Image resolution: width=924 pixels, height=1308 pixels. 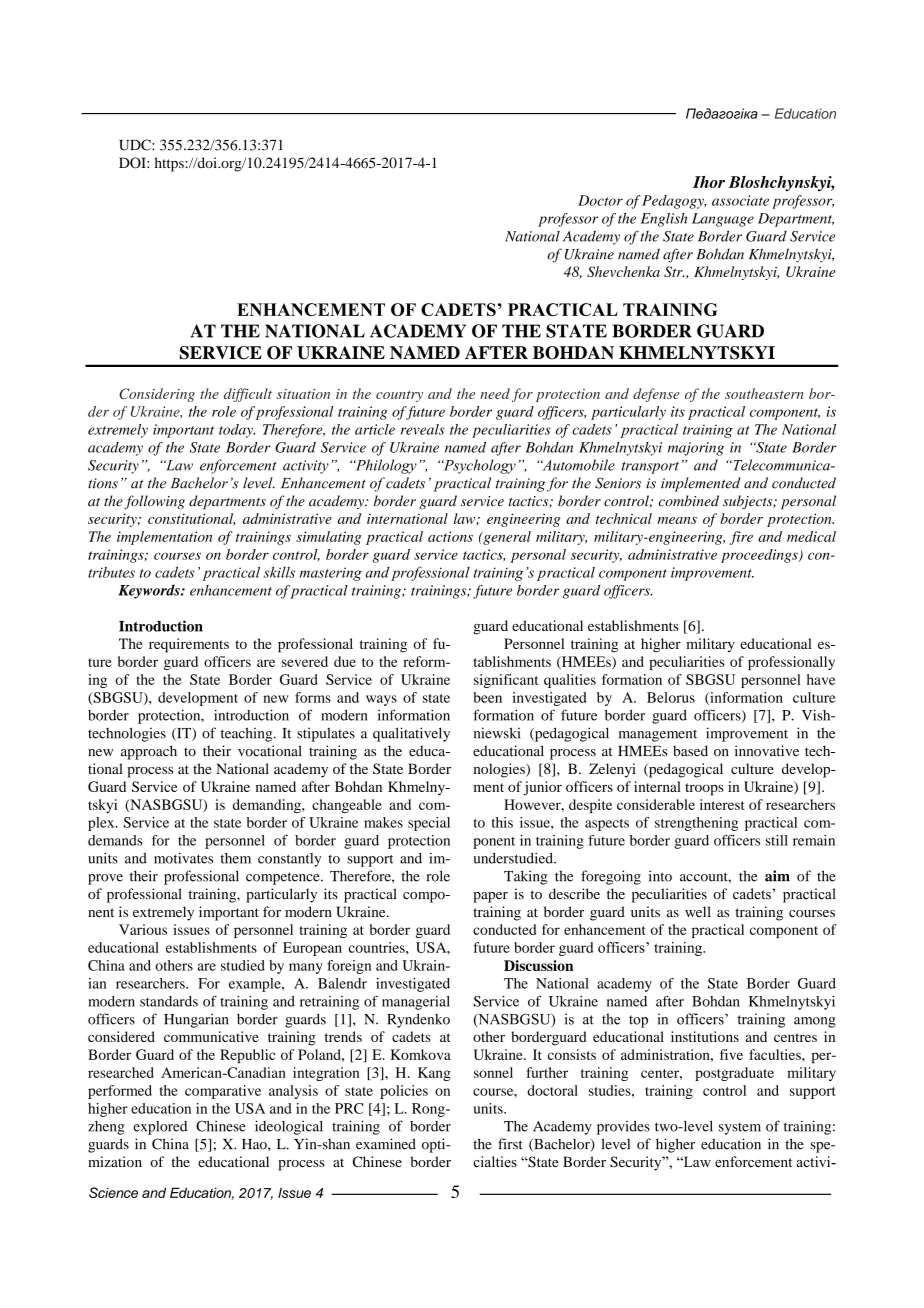 I want to click on fire, so click(x=741, y=538).
